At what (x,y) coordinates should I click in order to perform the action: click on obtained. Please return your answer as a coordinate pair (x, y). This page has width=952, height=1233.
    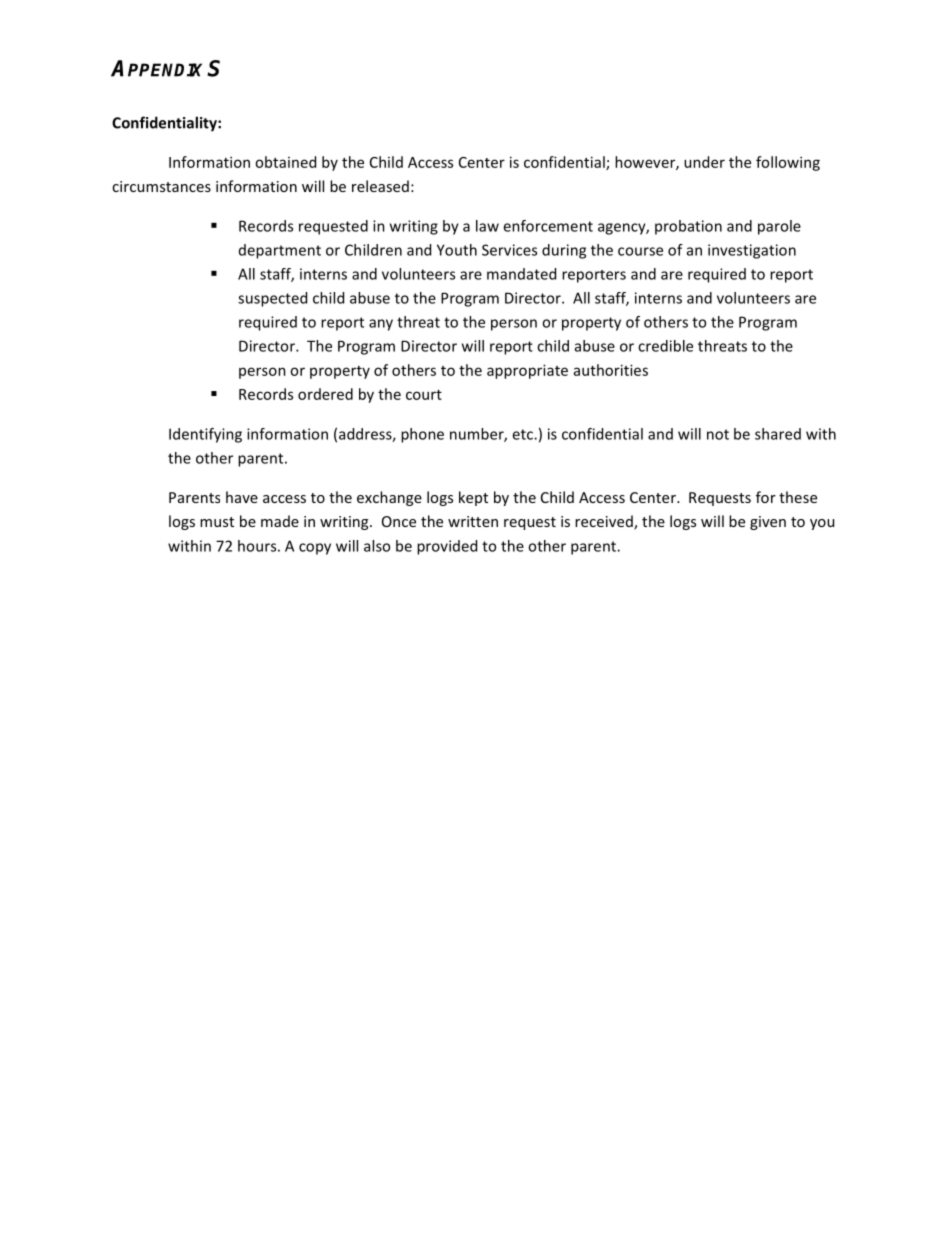
    Looking at the image, I should click on (285, 162).
